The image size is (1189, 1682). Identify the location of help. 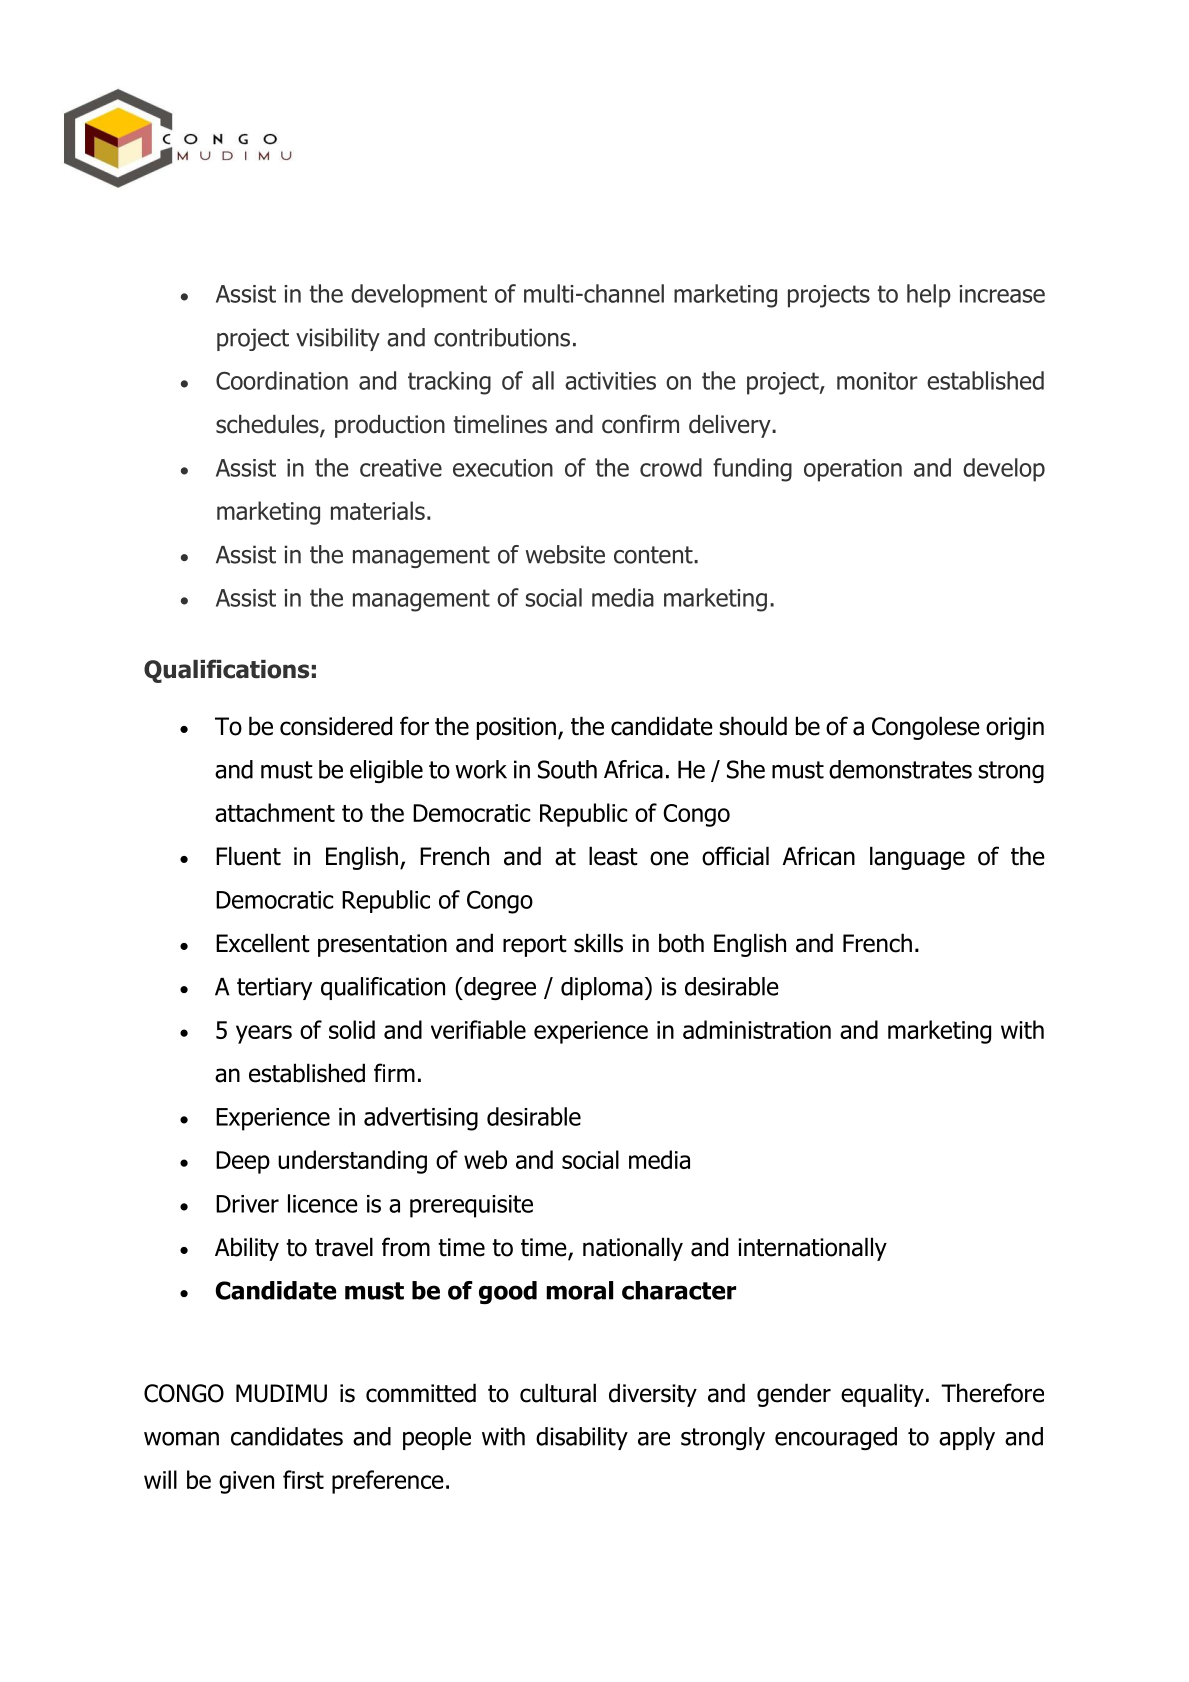
(929, 296).
